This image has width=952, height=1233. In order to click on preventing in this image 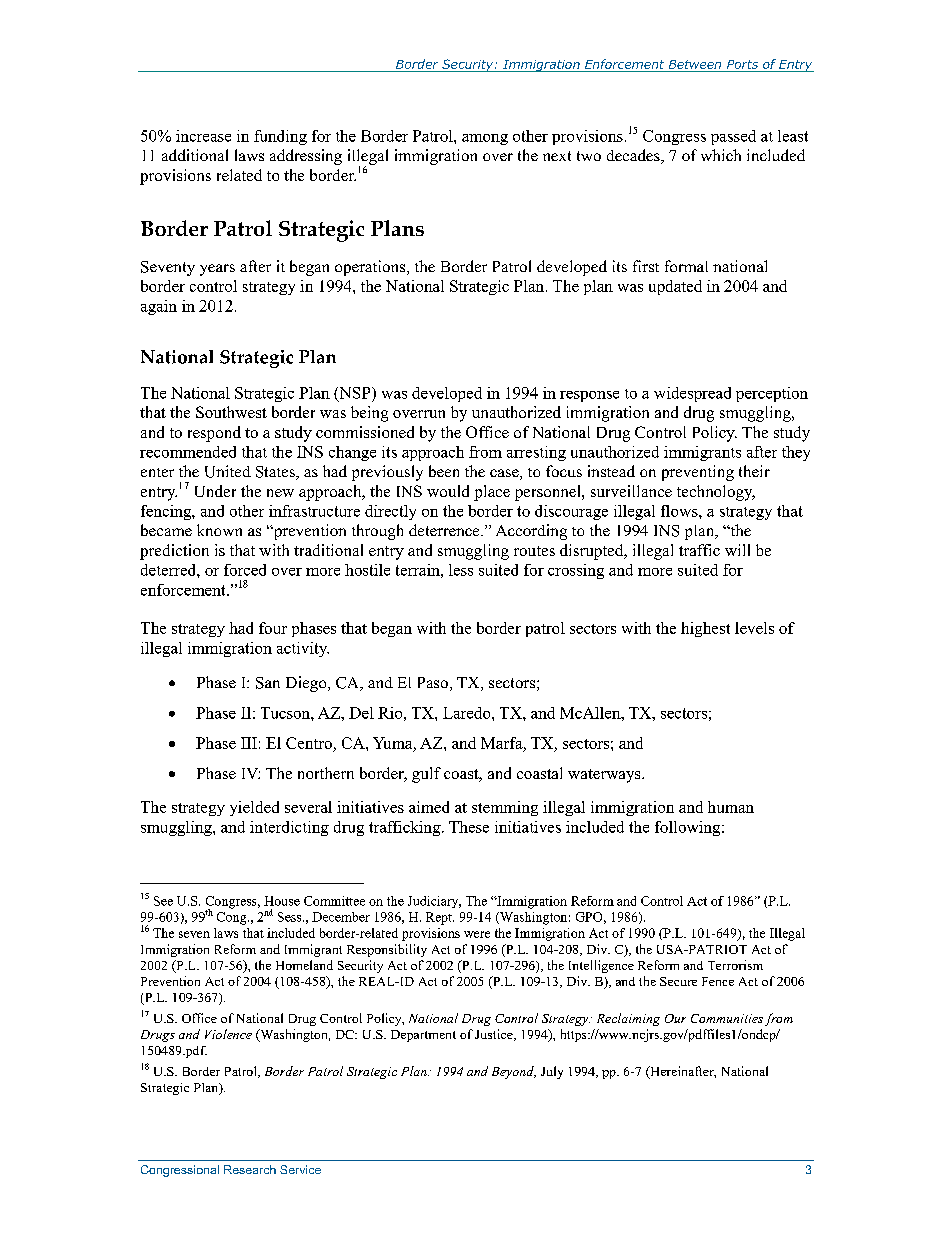, I will do `click(698, 473)`.
